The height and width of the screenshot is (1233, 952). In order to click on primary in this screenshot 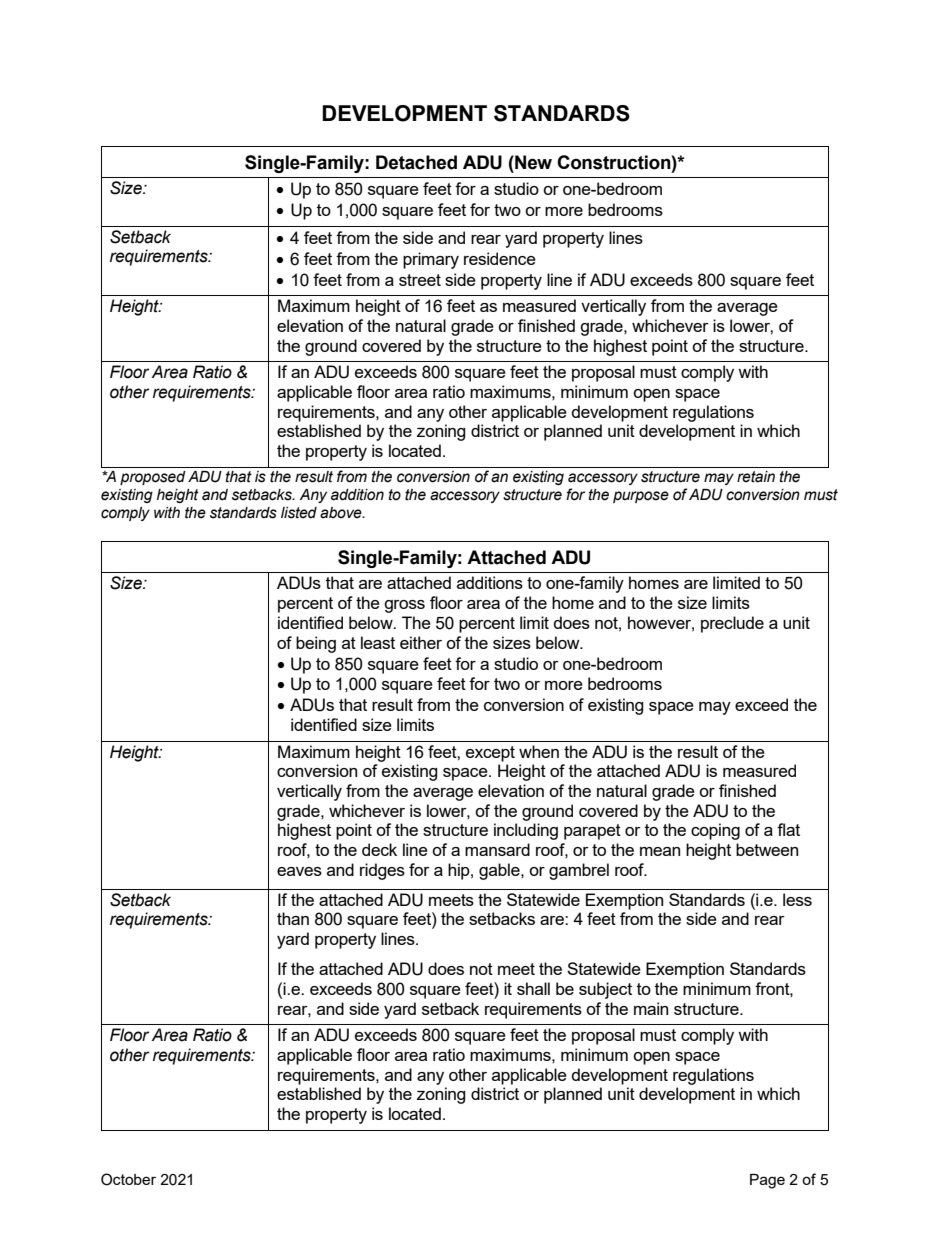, I will do `click(431, 260)`.
